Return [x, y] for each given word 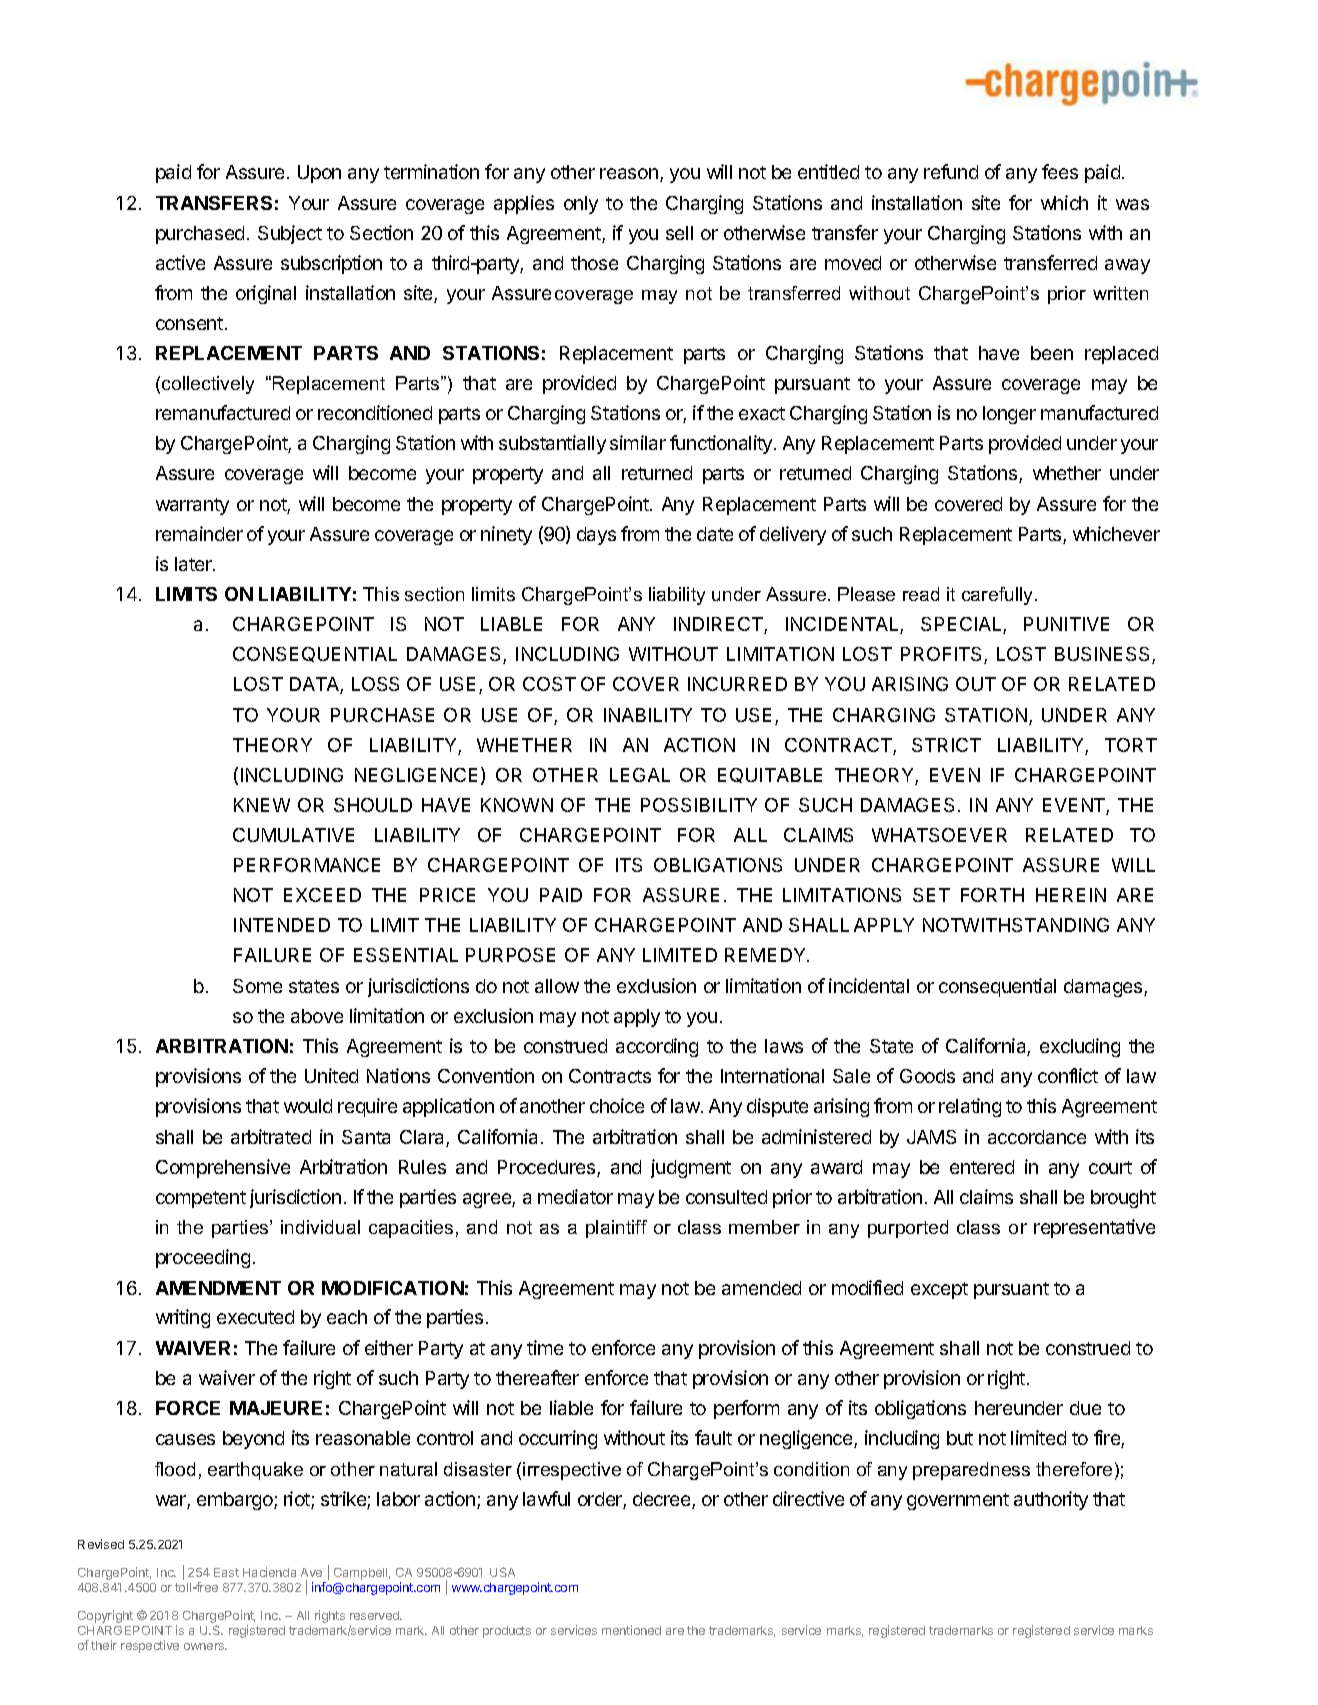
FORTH [992, 895]
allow [557, 986]
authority [1051, 1500]
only [581, 205]
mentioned [631, 1630]
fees [1060, 171]
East [226, 1572]
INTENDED [282, 925]
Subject [290, 234]
